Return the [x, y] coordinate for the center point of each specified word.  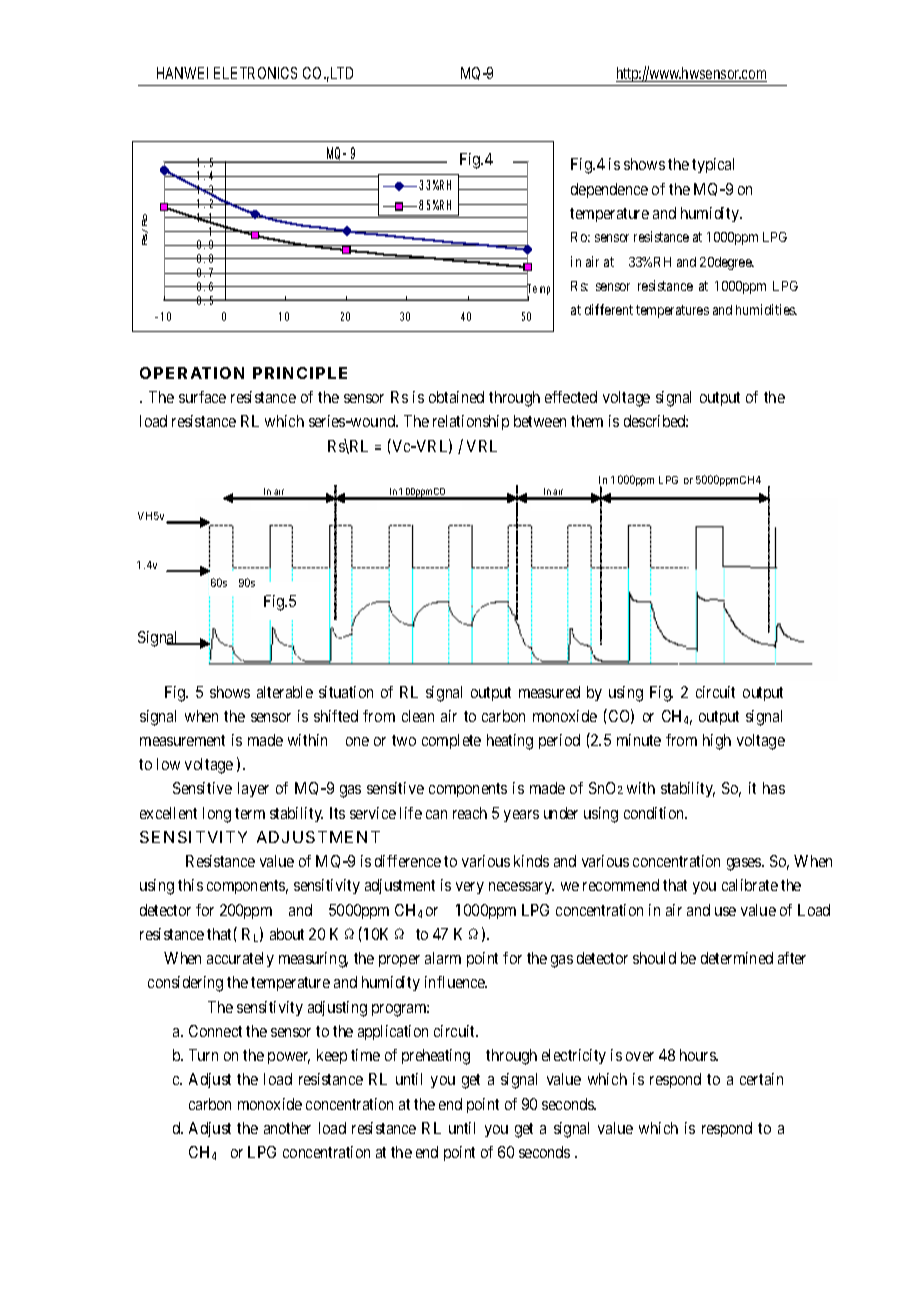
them [587, 421]
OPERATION [192, 373]
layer [253, 789]
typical [713, 165]
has [774, 788]
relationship [471, 422]
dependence [609, 190]
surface [202, 397]
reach [470, 813]
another [287, 1128]
